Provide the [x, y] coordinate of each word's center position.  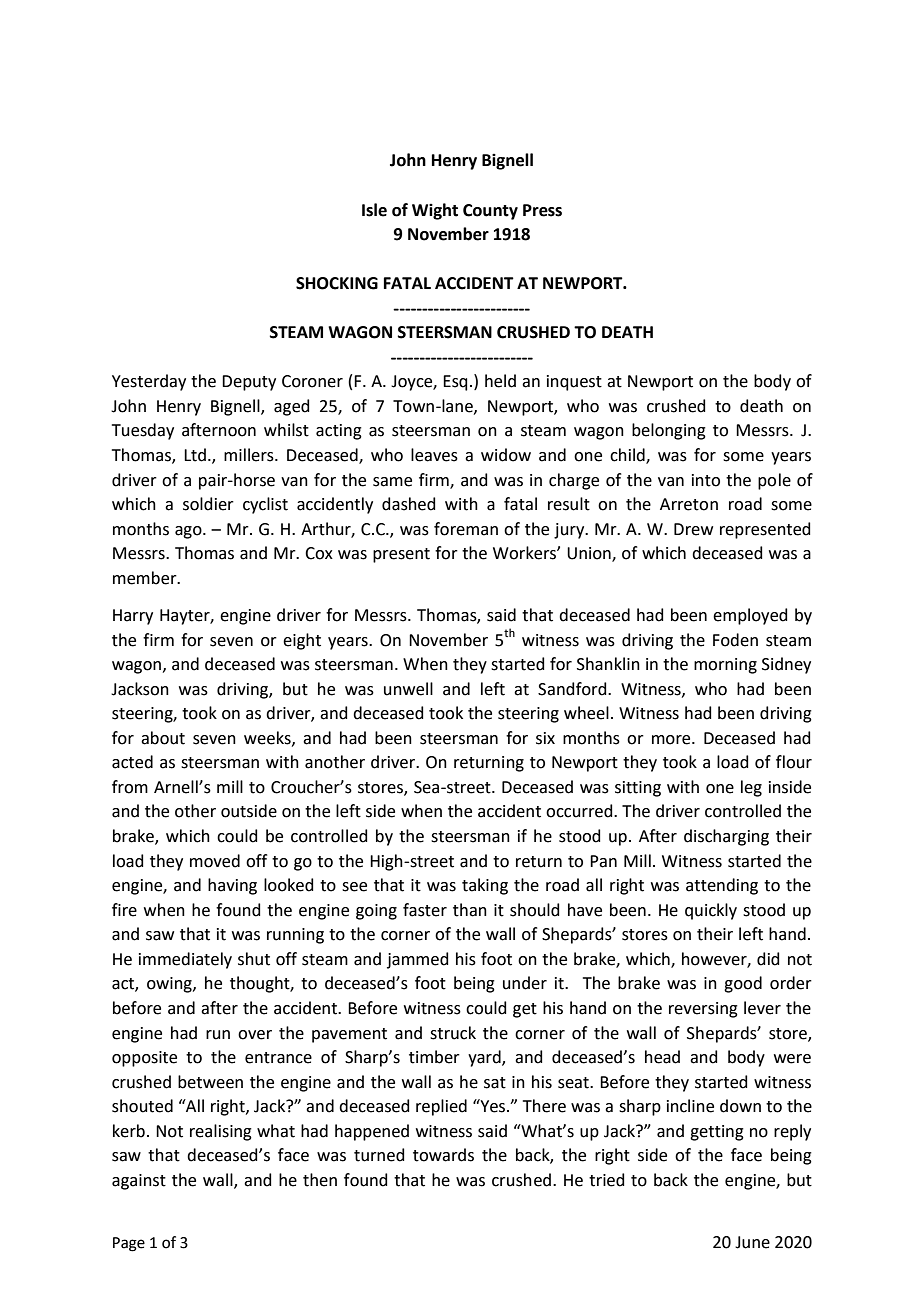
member [146, 578]
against [139, 1182]
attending [722, 886]
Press [542, 210]
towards [443, 1155]
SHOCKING [337, 283]
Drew [693, 529]
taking [485, 886]
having [232, 886]
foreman [466, 529]
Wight [435, 211]
